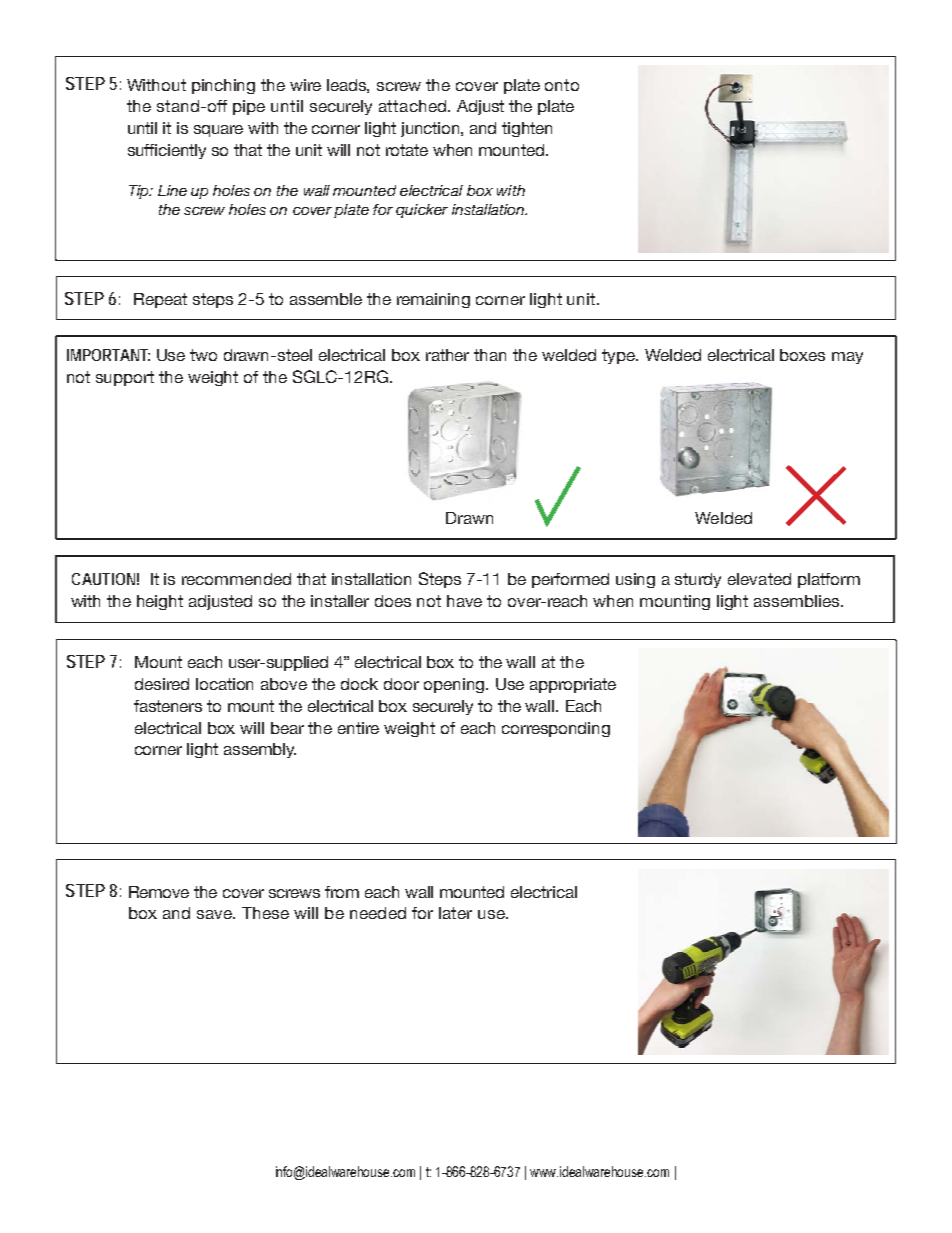 The width and height of the screenshot is (952, 1233). What do you see at coordinates (125, 378) in the screenshot?
I see `support` at bounding box center [125, 378].
